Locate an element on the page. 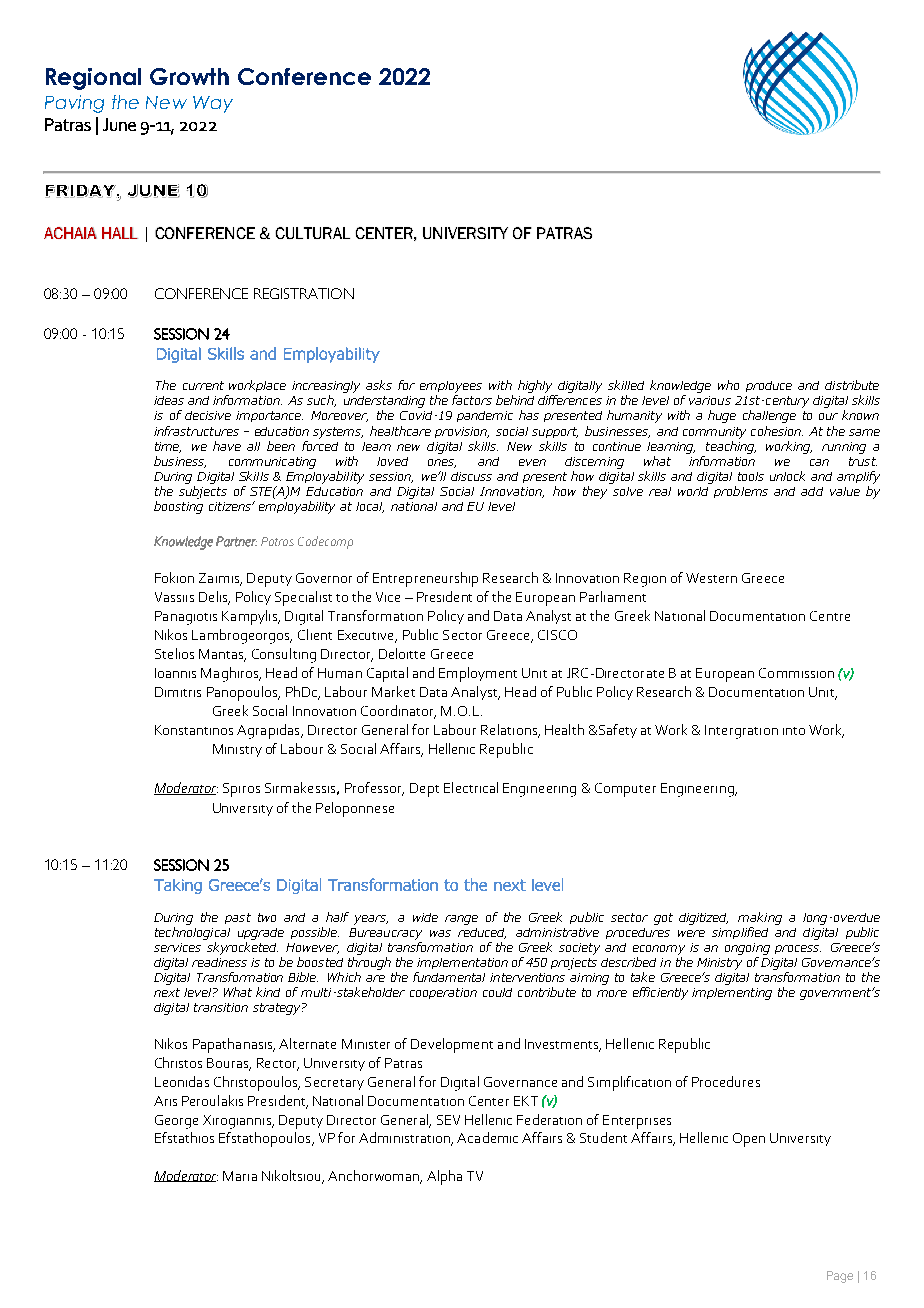 Image resolution: width=924 pixels, height=1308 pixels. Employment is located at coordinates (478, 674).
